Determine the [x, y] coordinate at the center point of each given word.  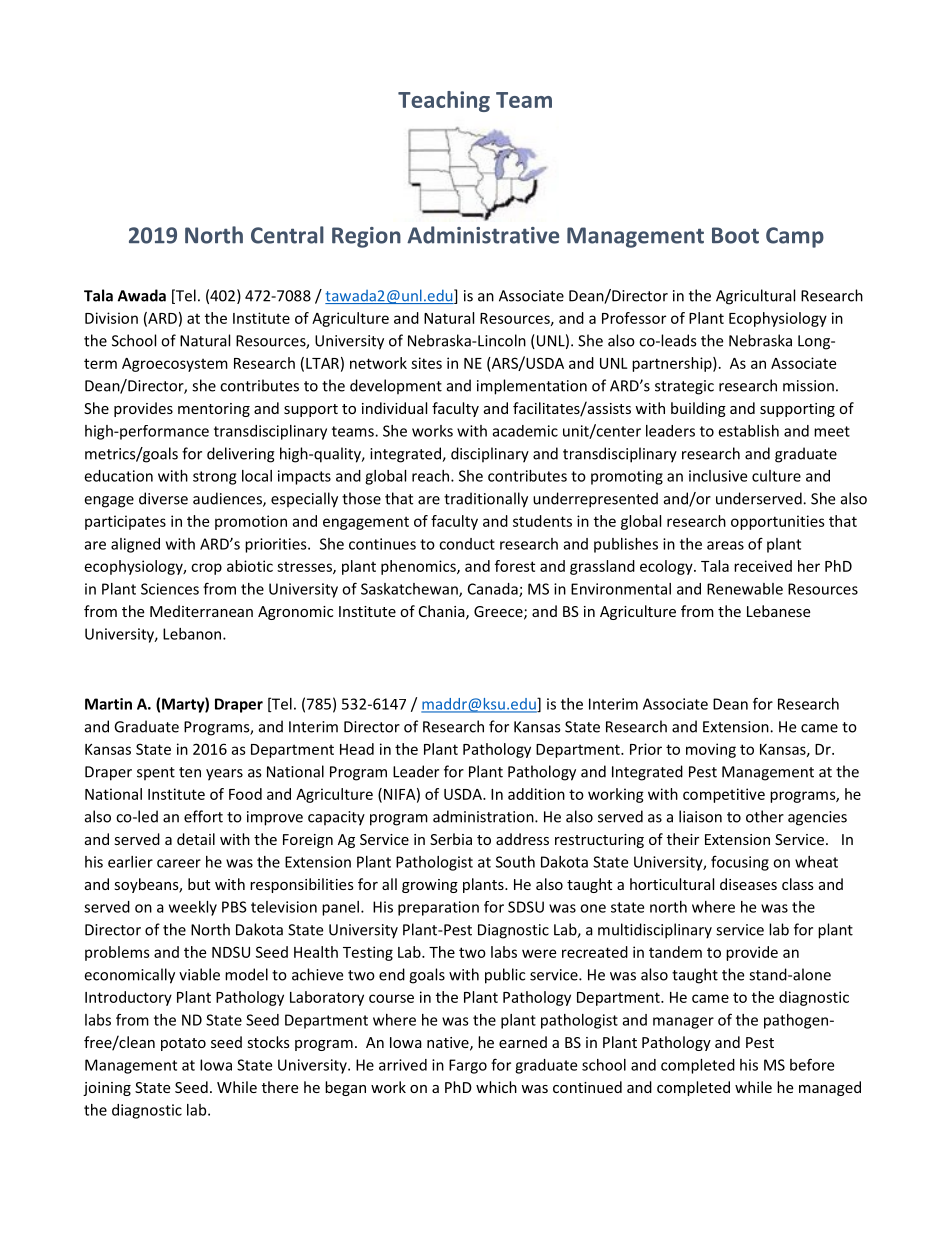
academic [525, 431]
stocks [268, 1042]
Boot [735, 235]
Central [287, 235]
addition [536, 794]
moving [711, 750]
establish [748, 431]
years [224, 775]
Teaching [444, 101]
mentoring [214, 410]
